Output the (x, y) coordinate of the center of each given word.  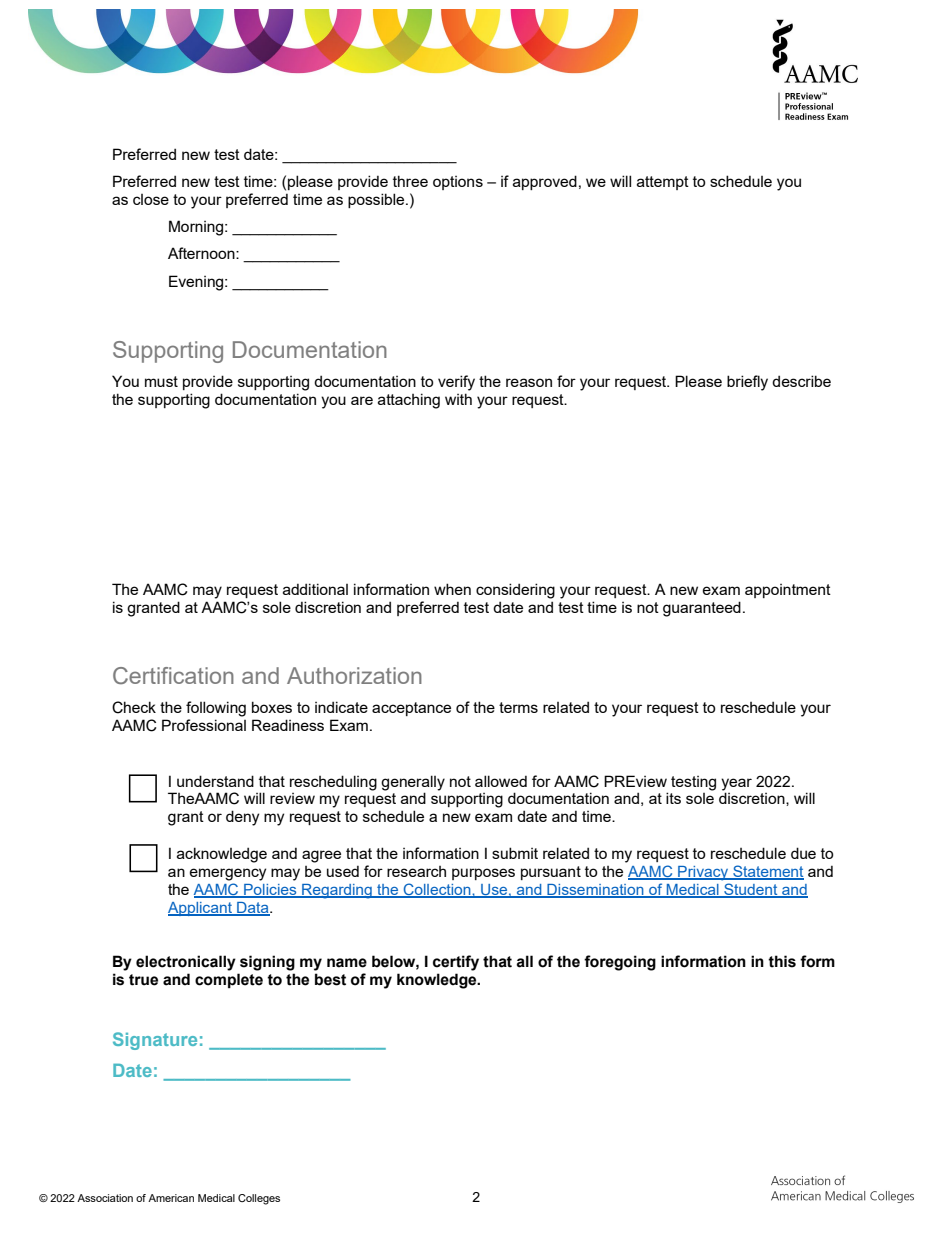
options (458, 183)
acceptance (411, 709)
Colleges (259, 1199)
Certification (173, 675)
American (171, 1198)
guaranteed (702, 609)
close (151, 199)
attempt (663, 183)
